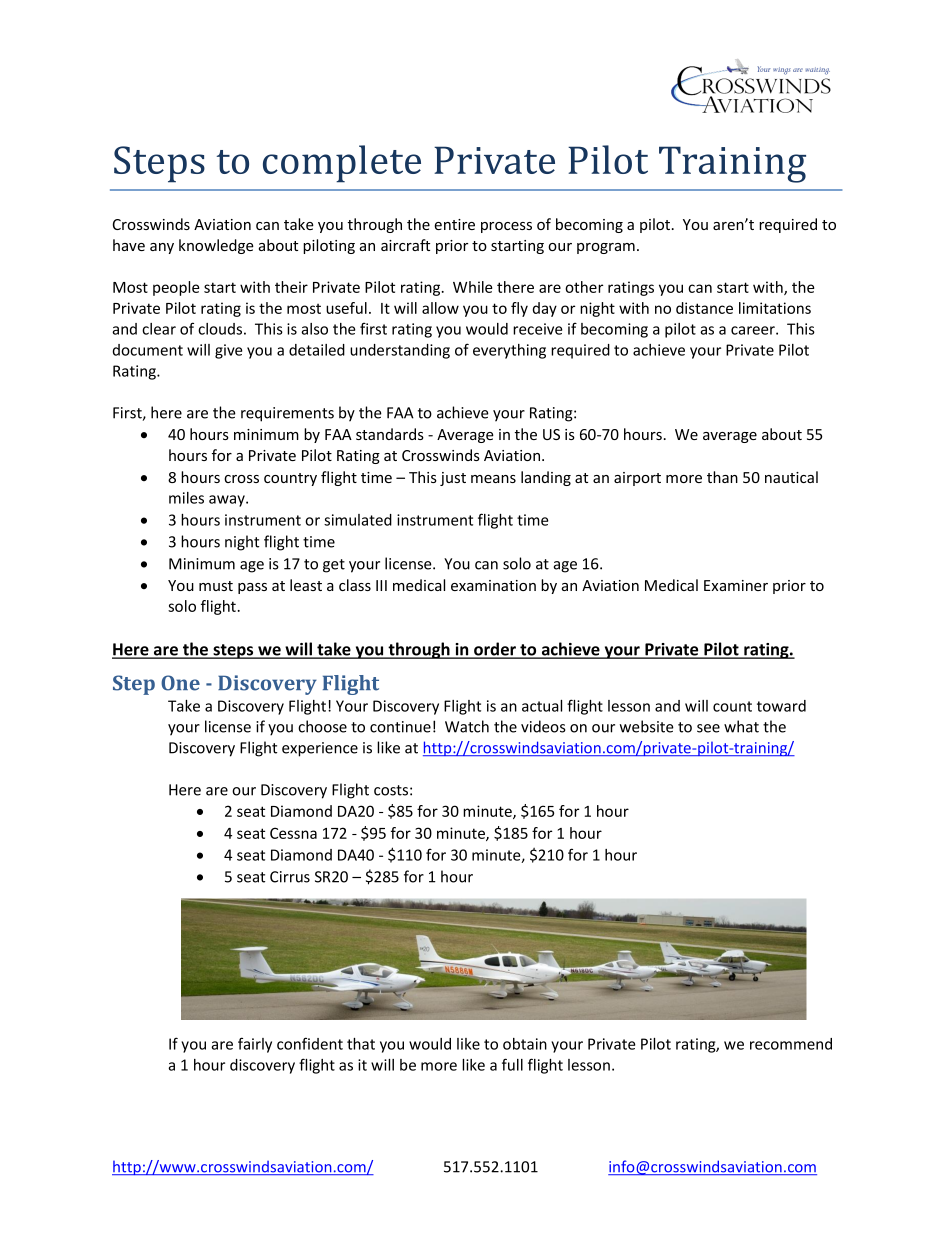  I want to click on see, so click(708, 728).
